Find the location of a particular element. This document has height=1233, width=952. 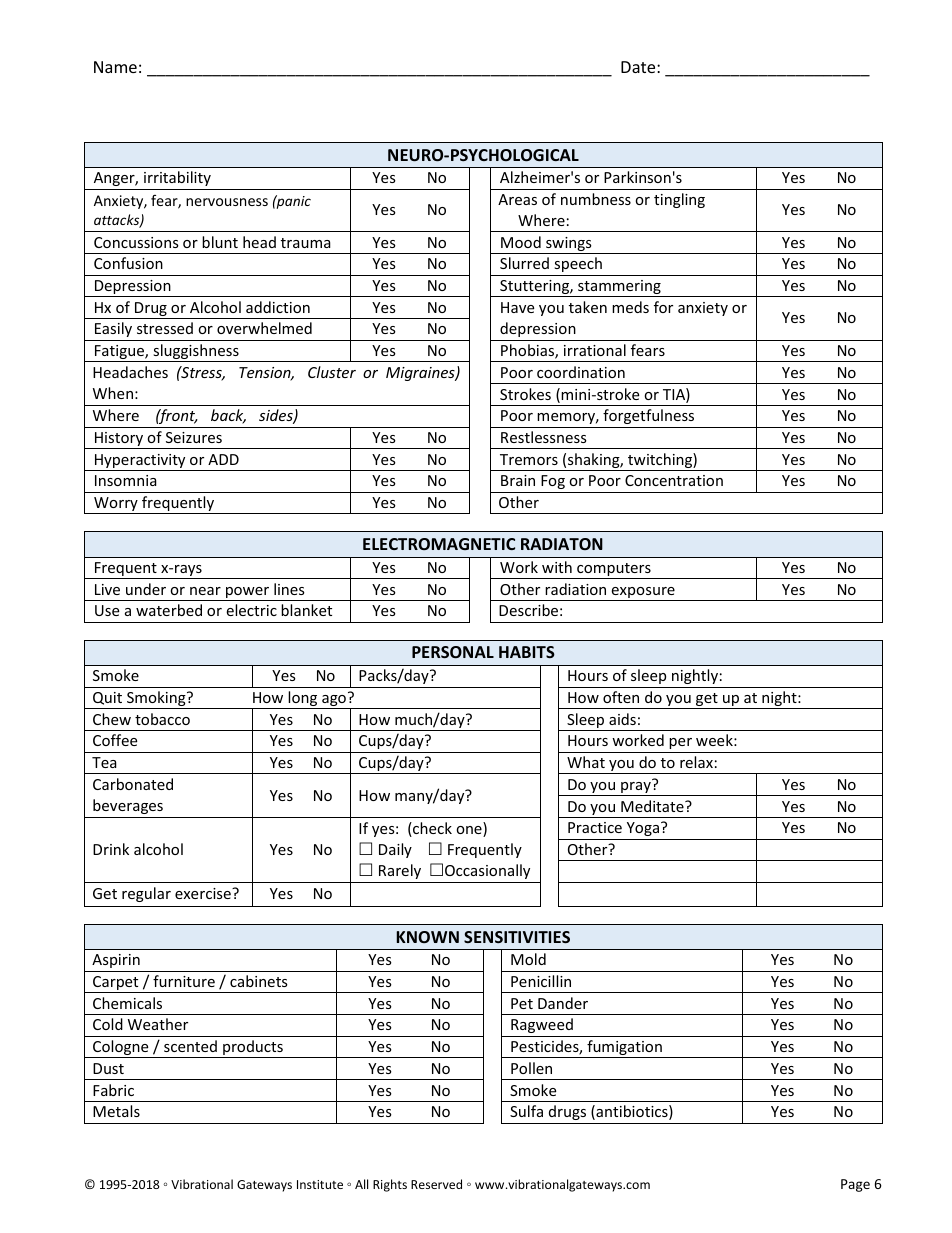

Page is located at coordinates (855, 1185).
